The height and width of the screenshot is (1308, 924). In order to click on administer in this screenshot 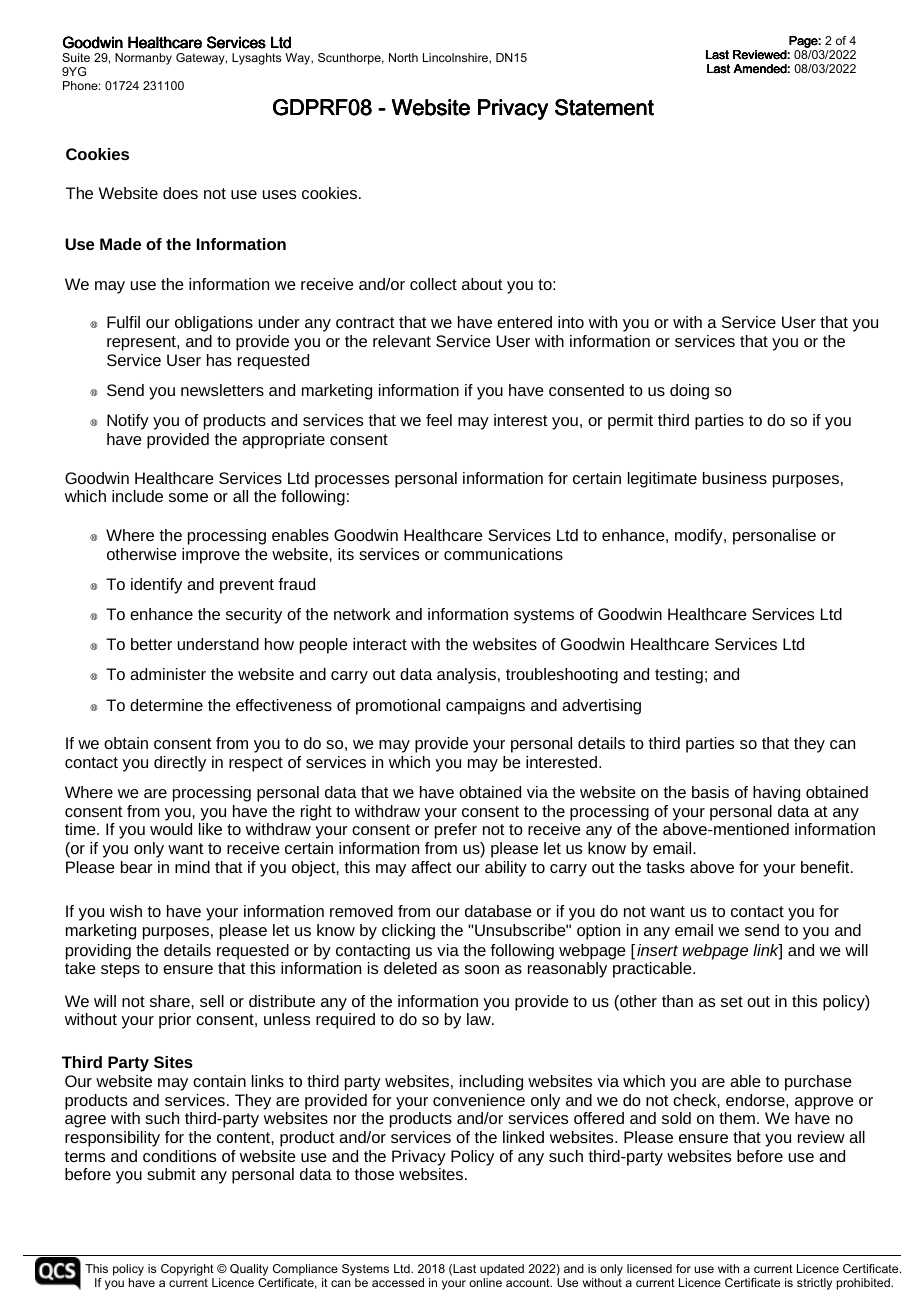, I will do `click(168, 674)`.
